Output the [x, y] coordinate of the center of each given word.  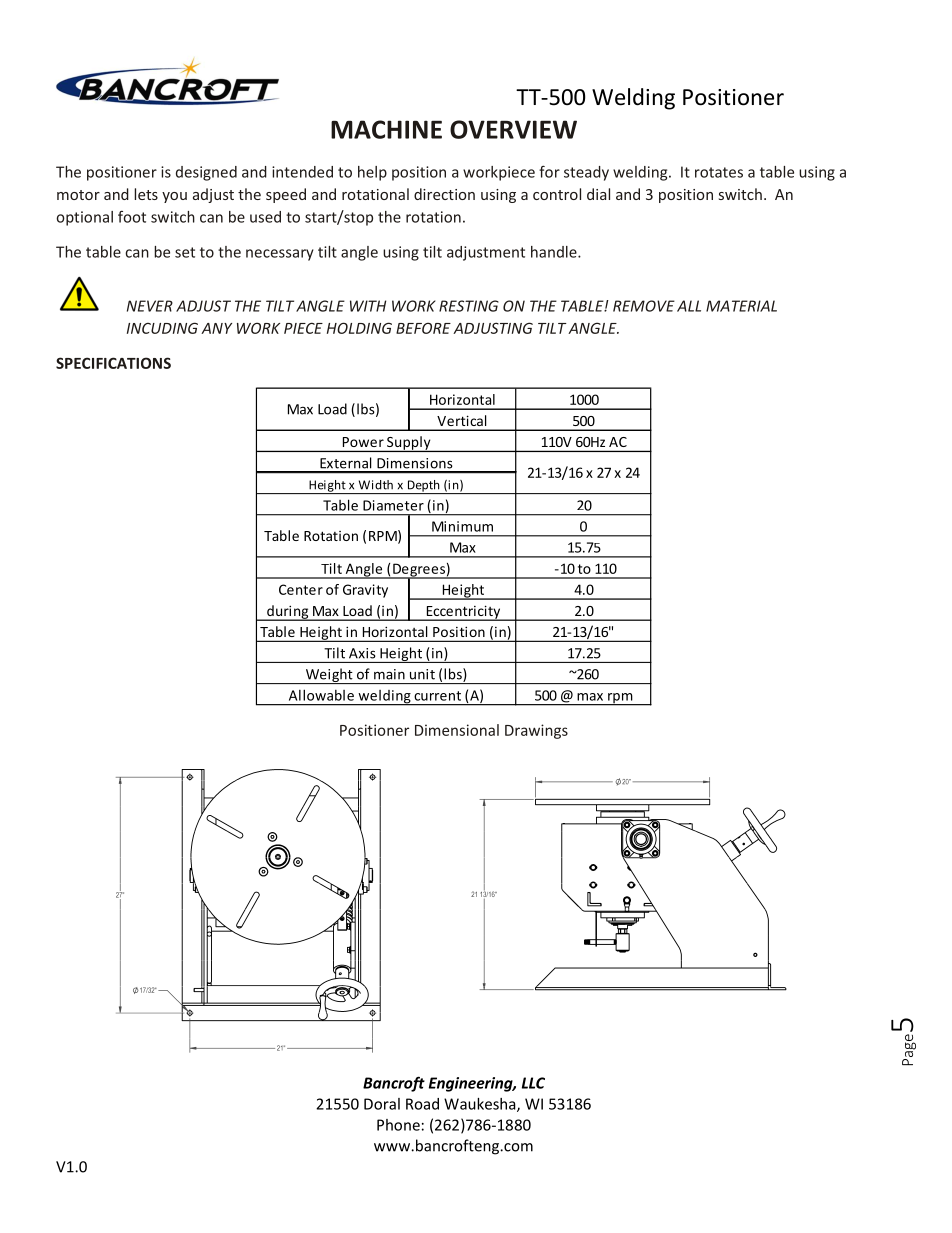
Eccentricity [463, 613]
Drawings [536, 731]
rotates [719, 172]
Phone [398, 1125]
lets [146, 194]
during [288, 613]
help [372, 173]
